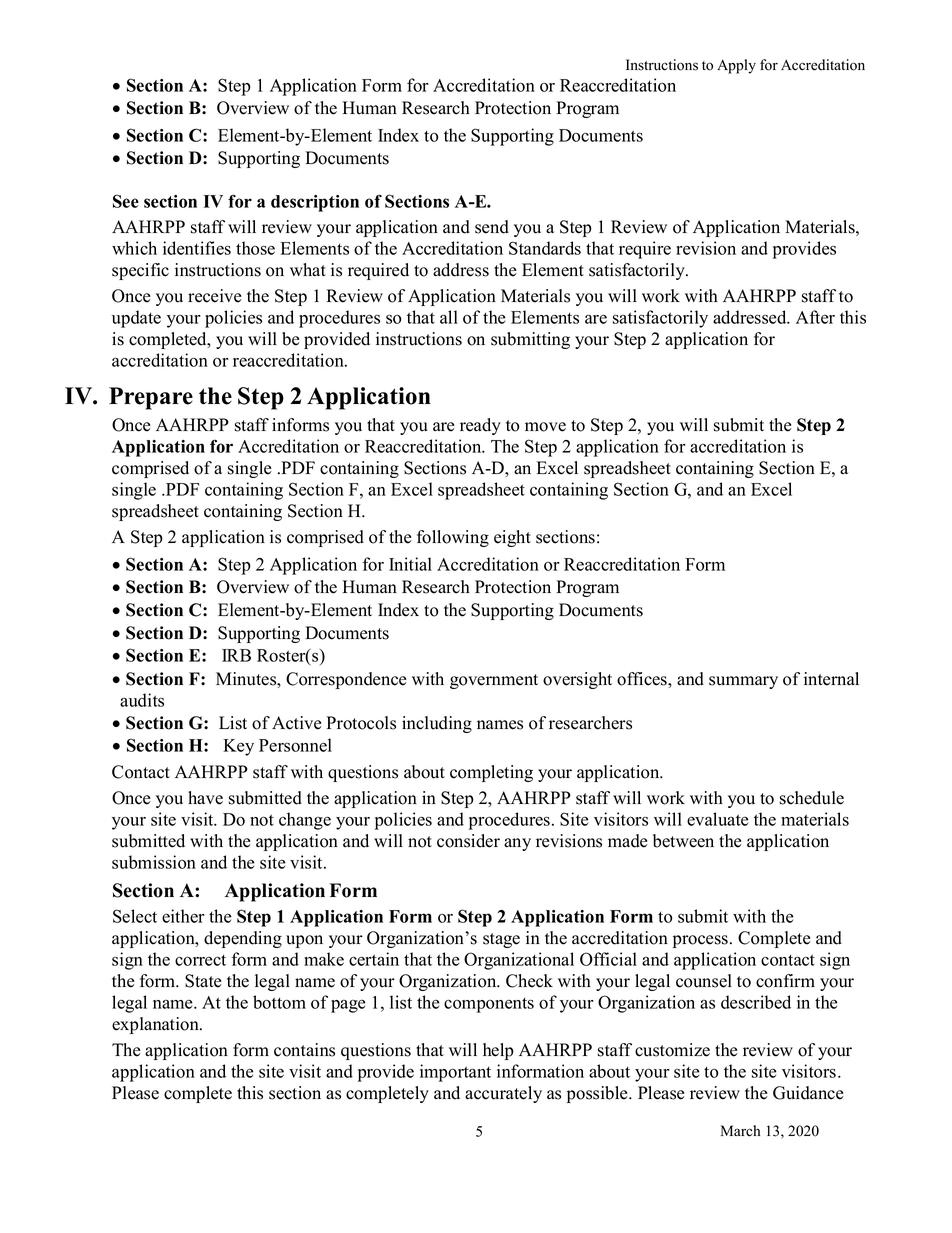  Describe the element at coordinates (743, 682) in the screenshot. I see `summary` at that location.
